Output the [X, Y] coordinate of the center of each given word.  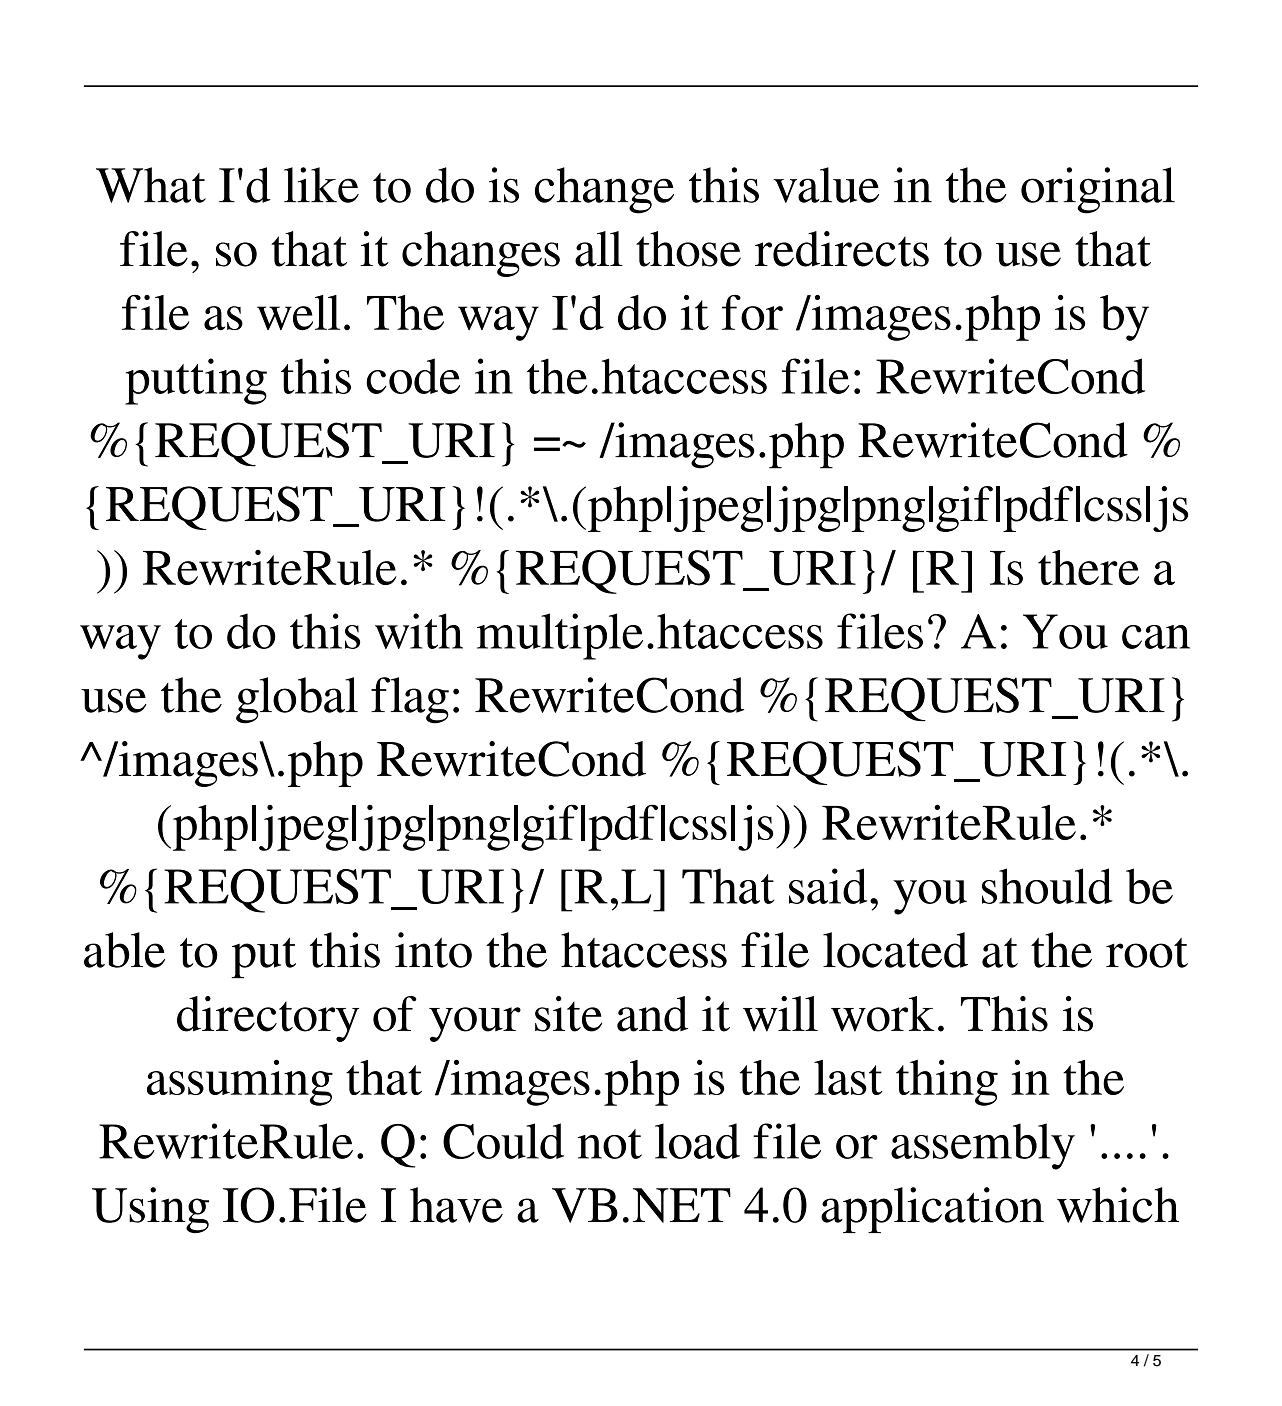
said [828, 886]
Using [150, 1210]
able [124, 950]
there [1088, 567]
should [1047, 886]
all [599, 249]
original [1098, 190]
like [321, 185]
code [413, 376]
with [419, 631]
